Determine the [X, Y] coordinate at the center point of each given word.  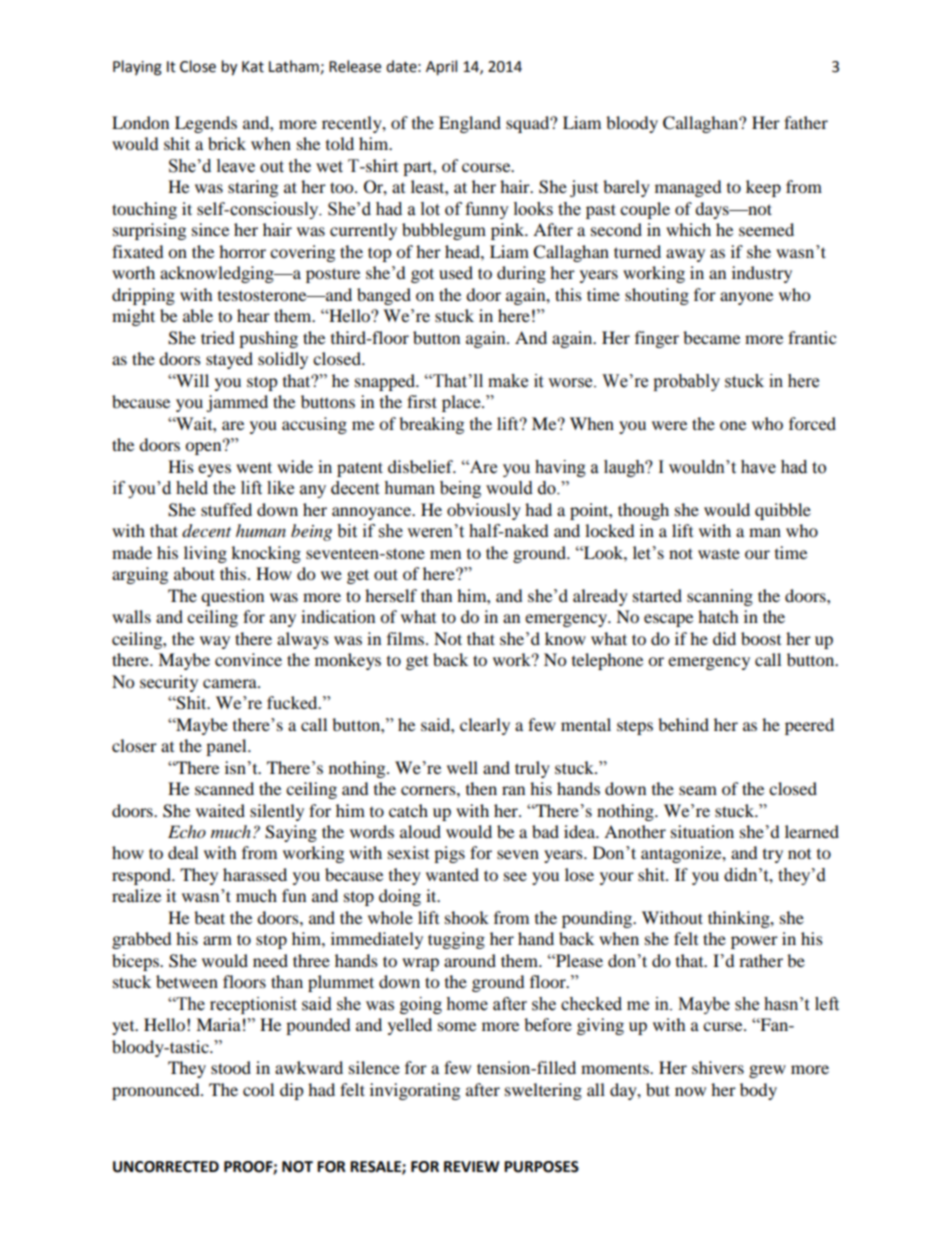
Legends [206, 124]
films [407, 638]
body [758, 1091]
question [232, 597]
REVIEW [471, 1166]
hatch [718, 616]
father [806, 122]
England [470, 124]
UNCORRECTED [166, 1167]
